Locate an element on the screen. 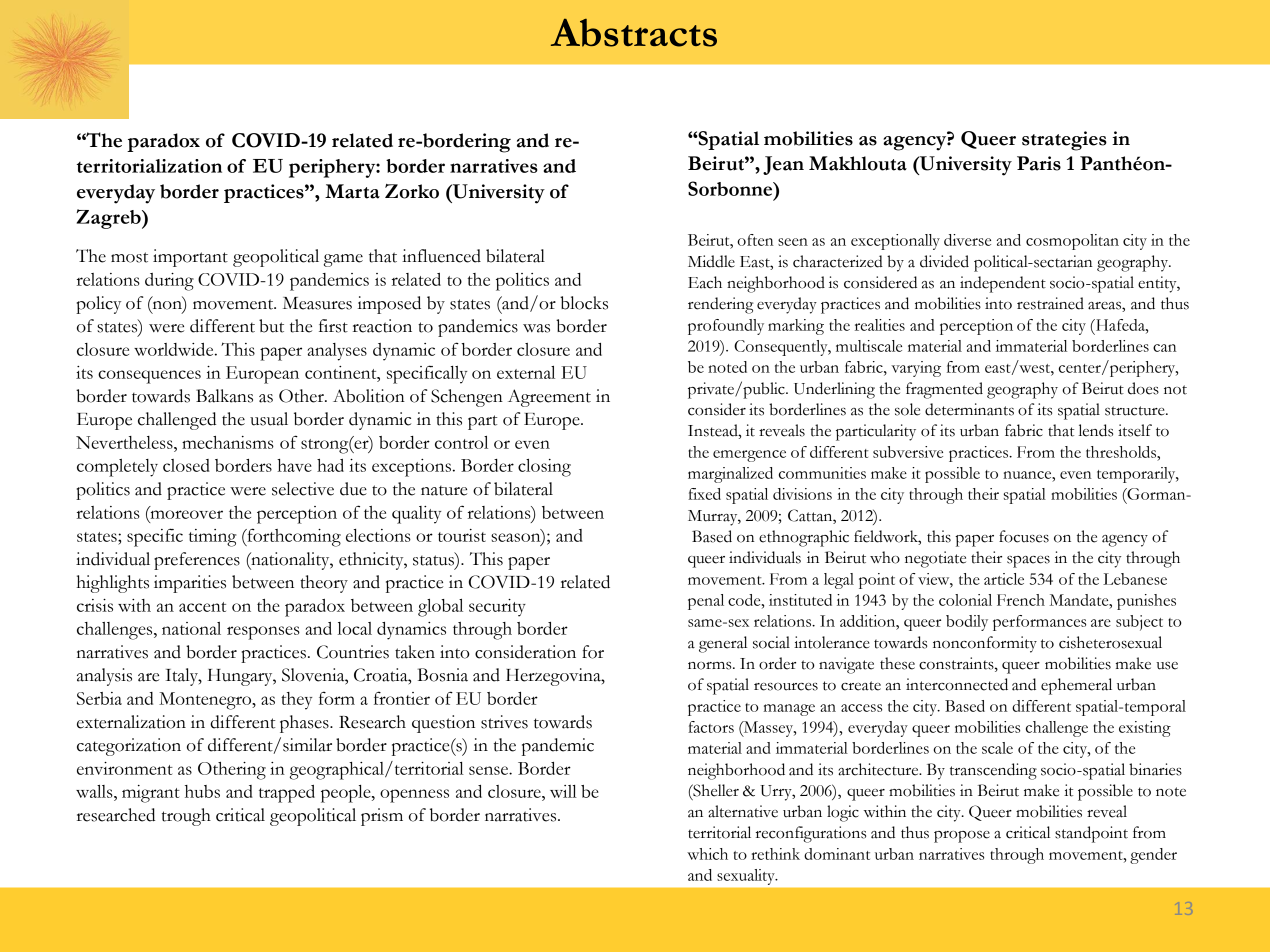  propose is located at coordinates (962, 837).
